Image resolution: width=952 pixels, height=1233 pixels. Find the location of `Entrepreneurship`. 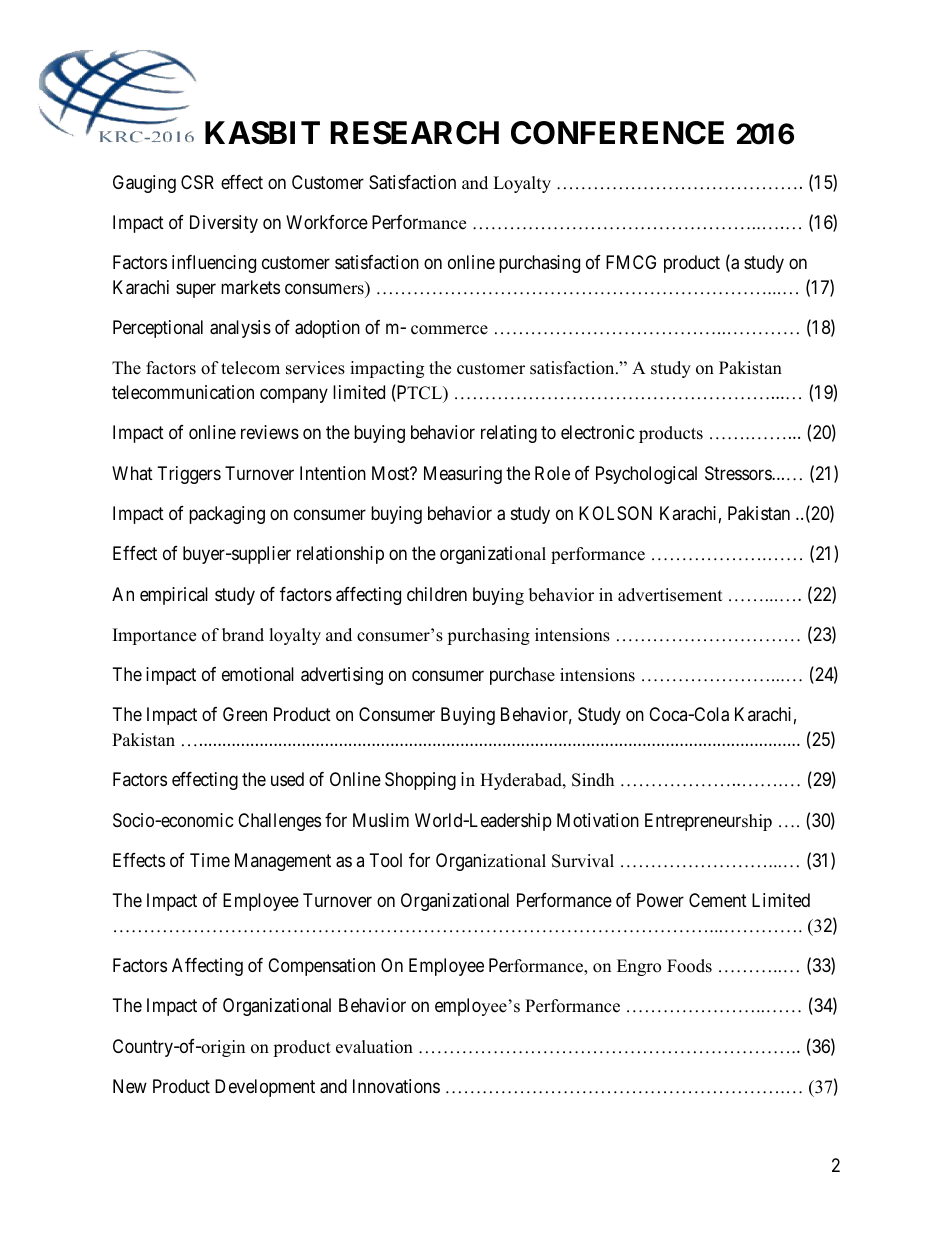

Entrepreneurship is located at coordinates (708, 822).
